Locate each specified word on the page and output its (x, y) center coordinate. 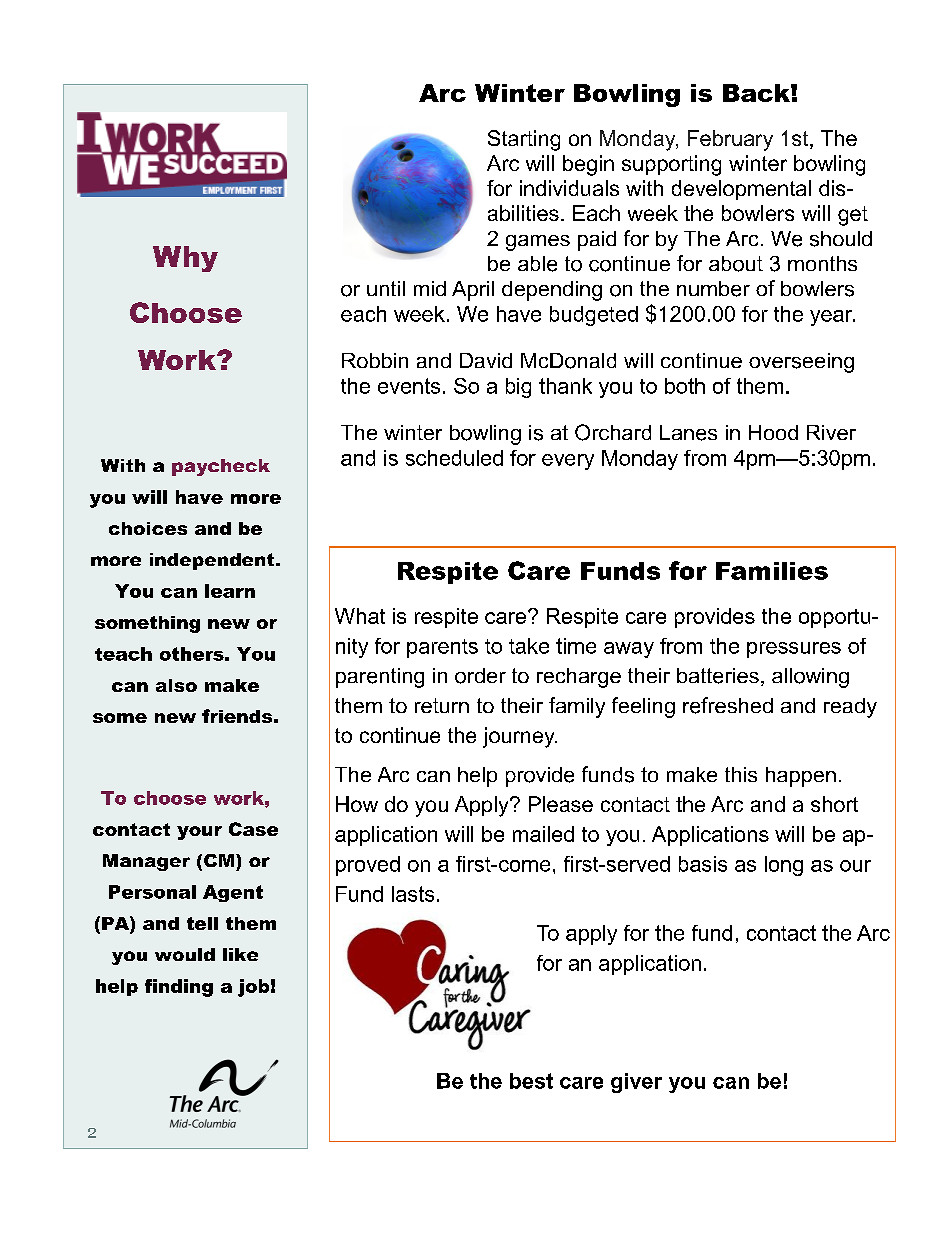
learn (230, 591)
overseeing (801, 363)
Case (253, 829)
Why (185, 259)
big (518, 388)
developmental (741, 190)
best (531, 1081)
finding (179, 988)
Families (772, 571)
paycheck (221, 467)
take (529, 646)
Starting (524, 140)
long (784, 866)
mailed (543, 834)
